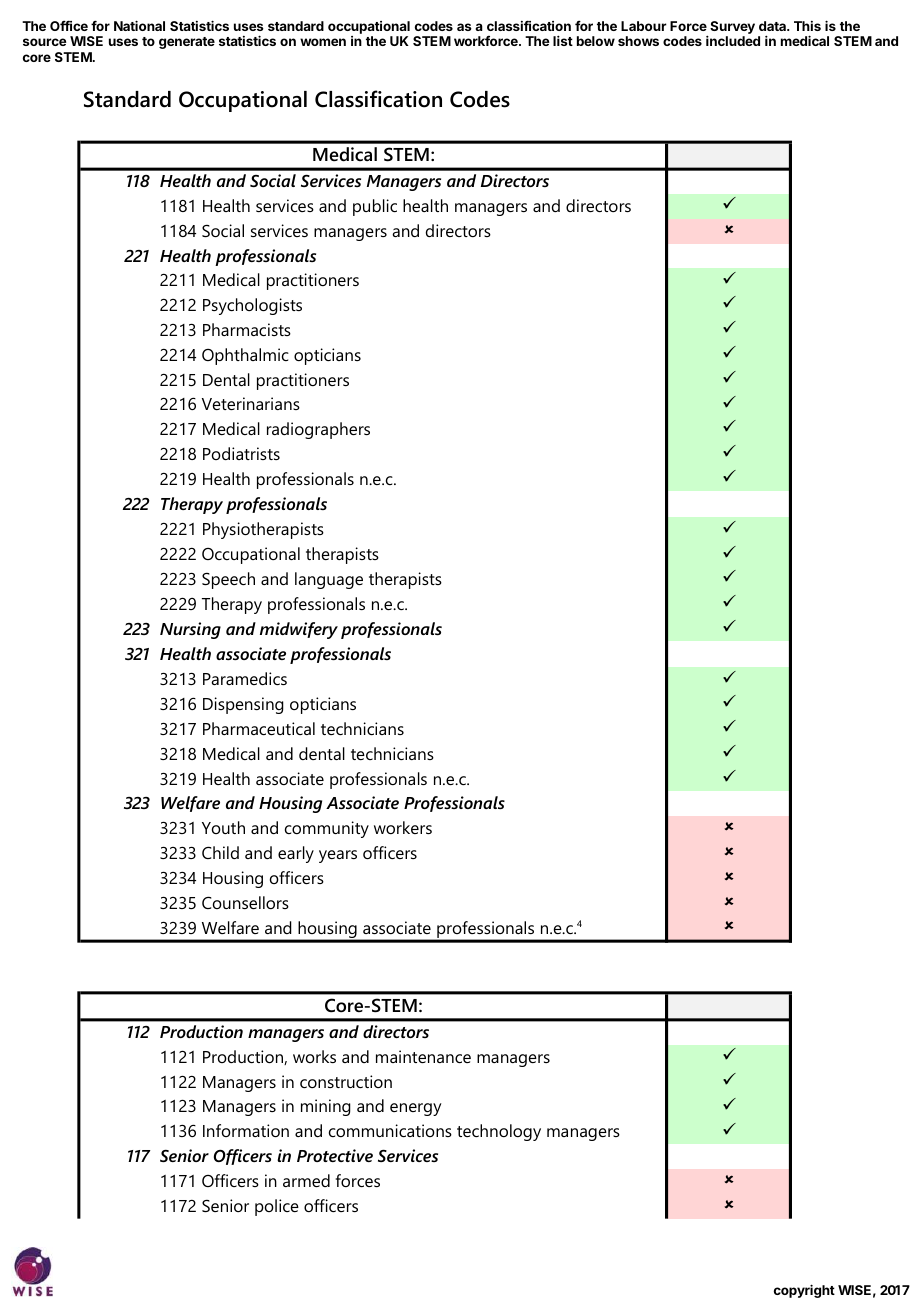 The width and height of the document is (924, 1308). Describe the element at coordinates (306, 1180) in the document. I see `armed` at that location.
